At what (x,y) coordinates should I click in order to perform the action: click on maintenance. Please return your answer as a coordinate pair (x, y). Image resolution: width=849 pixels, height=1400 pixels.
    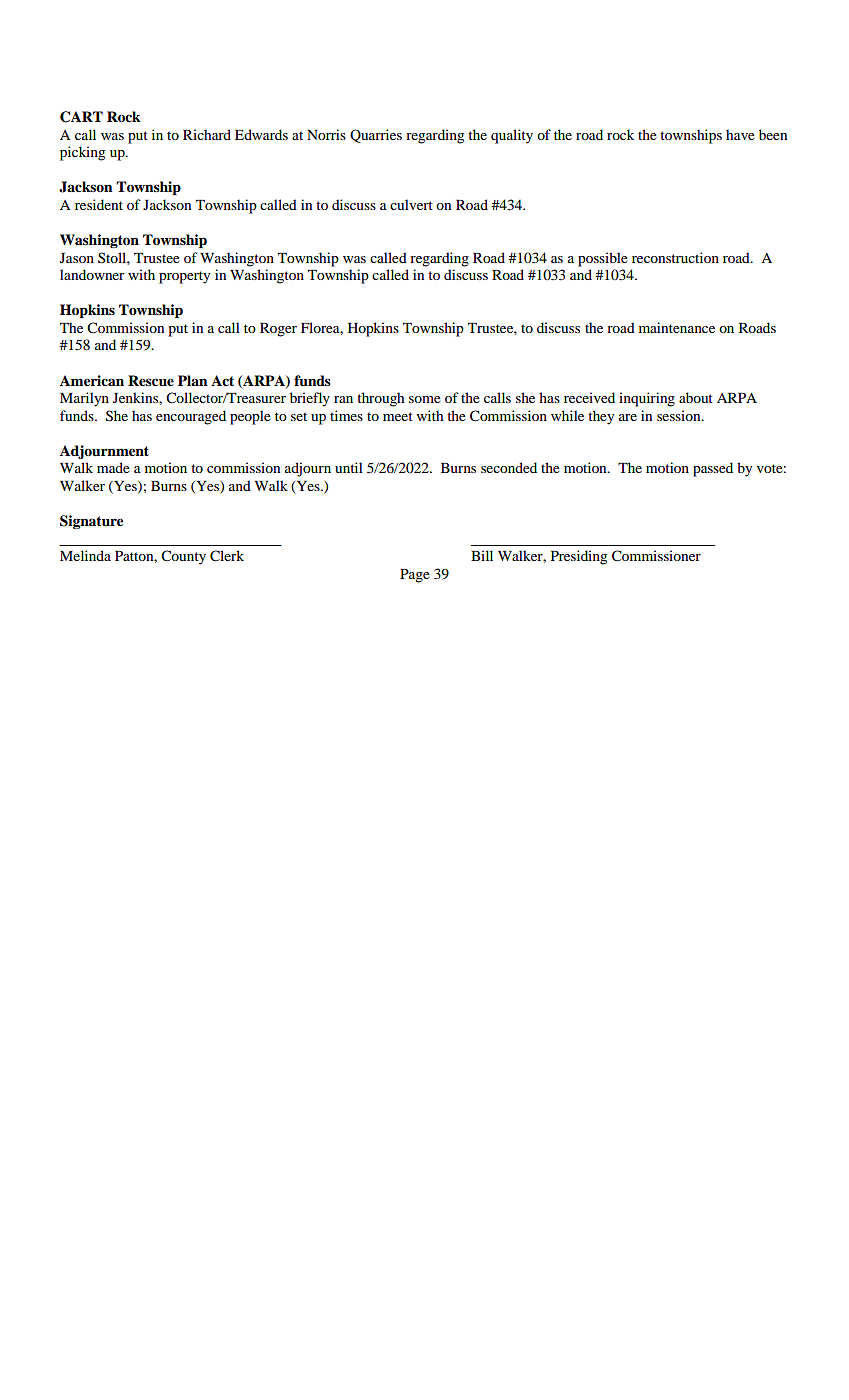
    Looking at the image, I should click on (677, 327).
